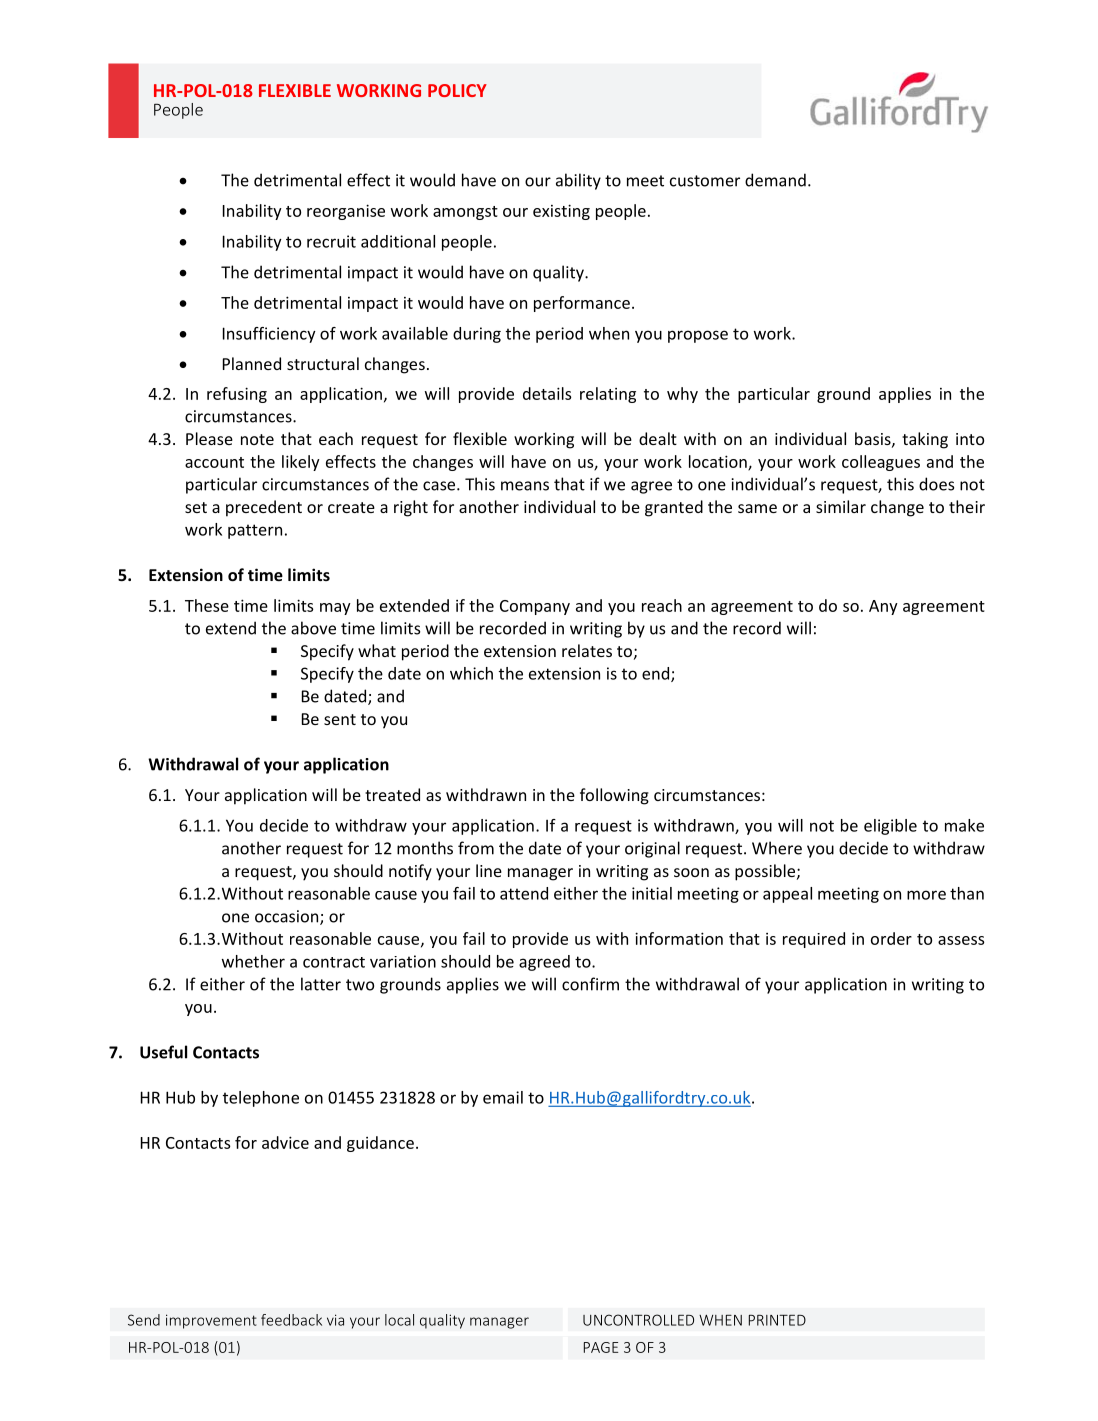 Image resolution: width=1098 pixels, height=1421 pixels. Describe the element at coordinates (211, 1321) in the image. I see `improvement` at that location.
